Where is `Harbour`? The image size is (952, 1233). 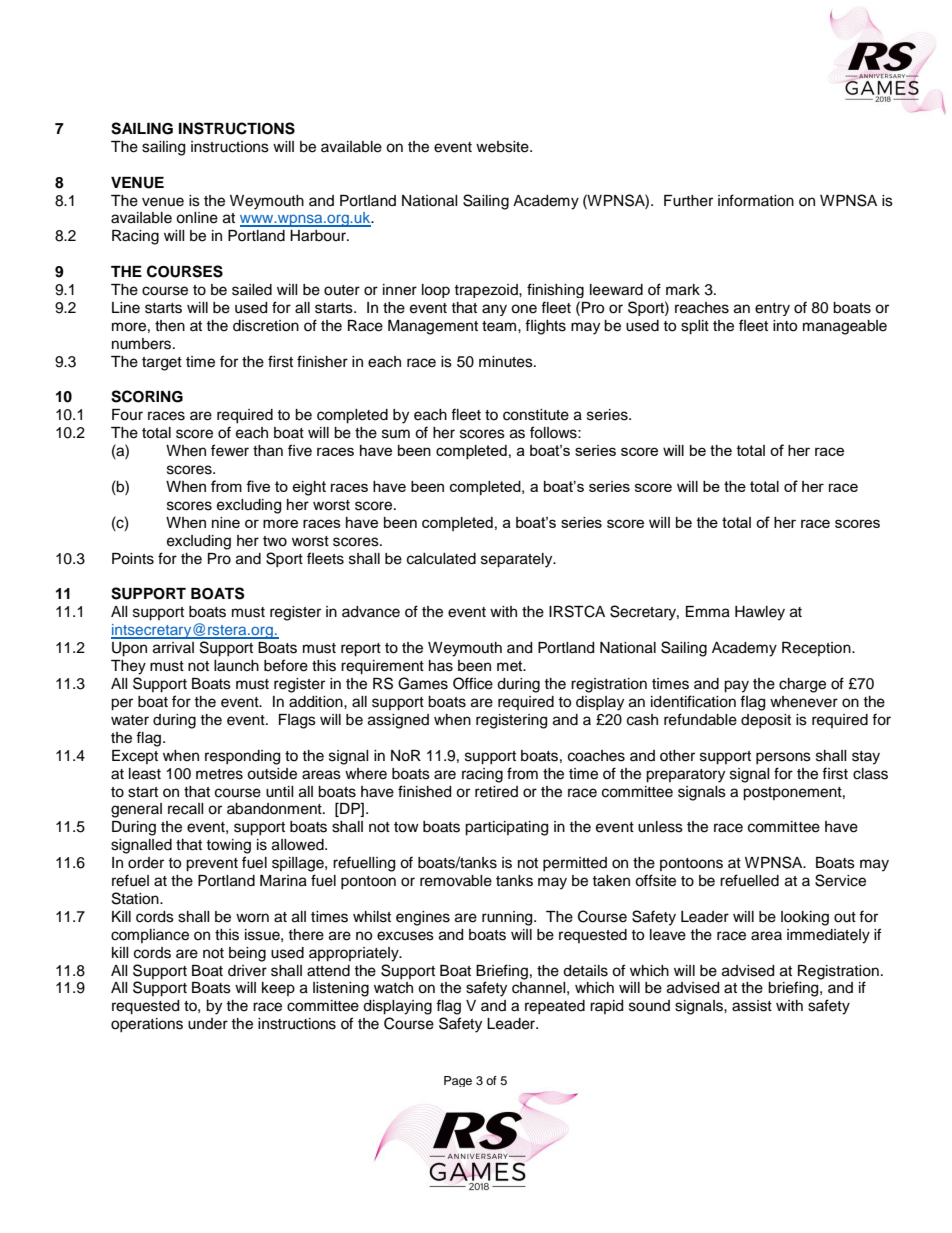
Harbour is located at coordinates (319, 236).
